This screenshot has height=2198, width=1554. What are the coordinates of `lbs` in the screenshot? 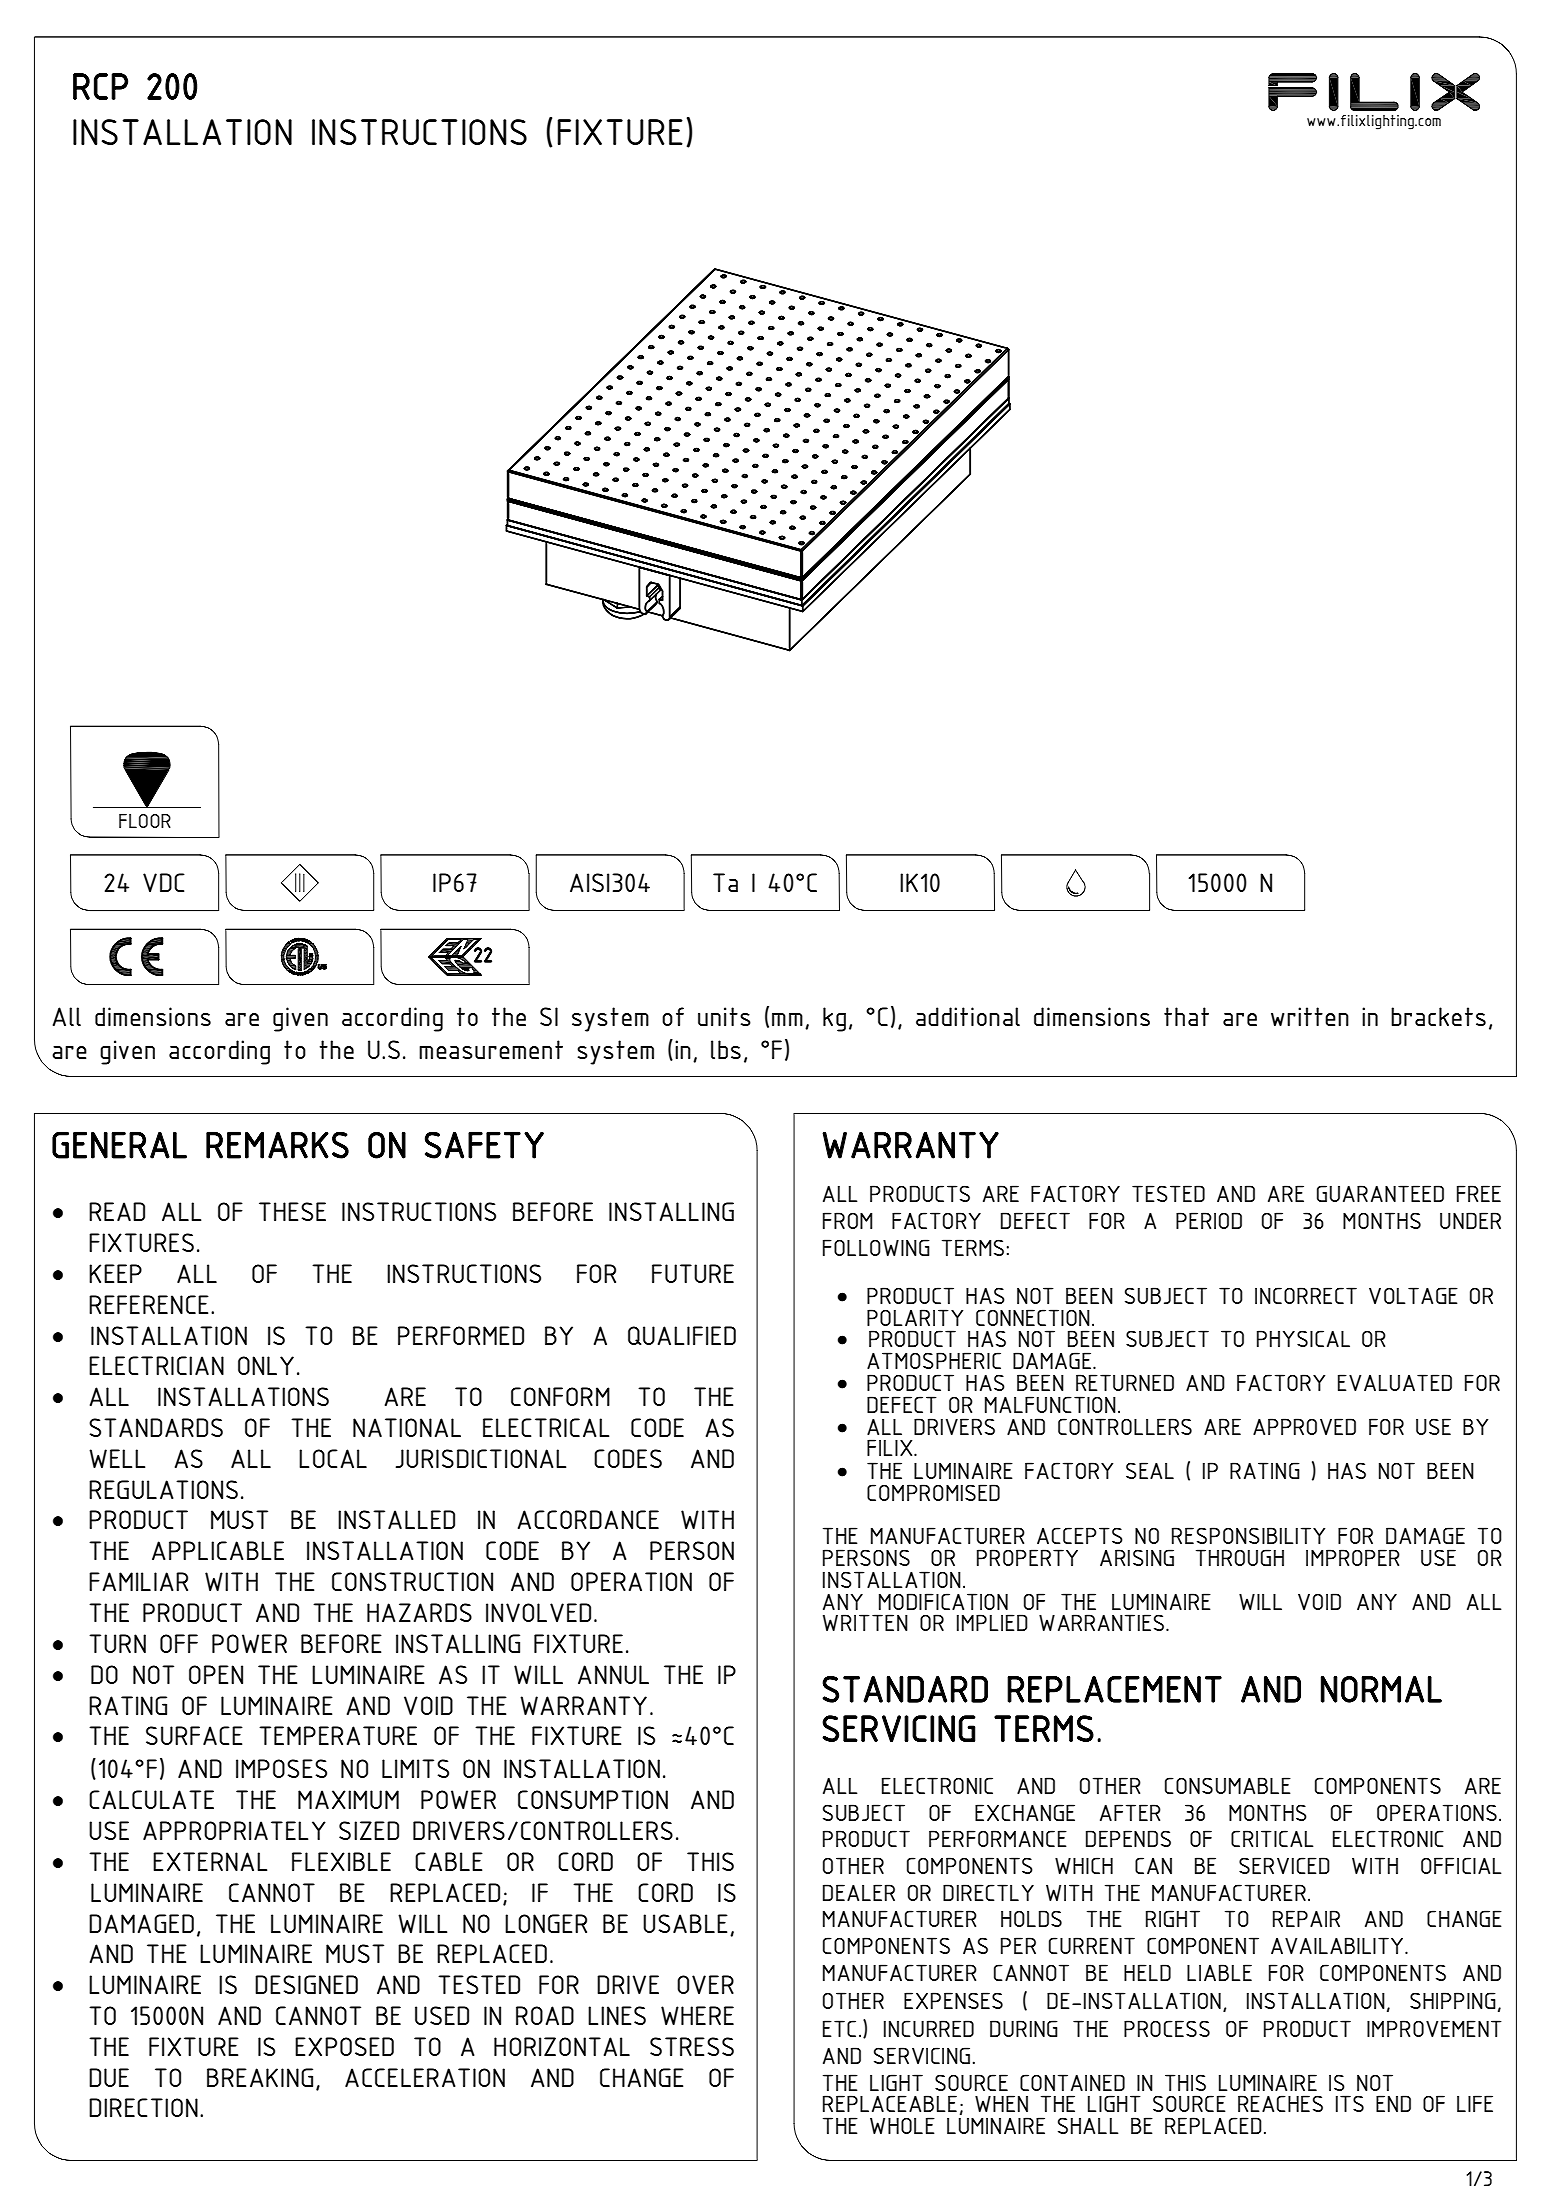 It's located at (726, 1049).
